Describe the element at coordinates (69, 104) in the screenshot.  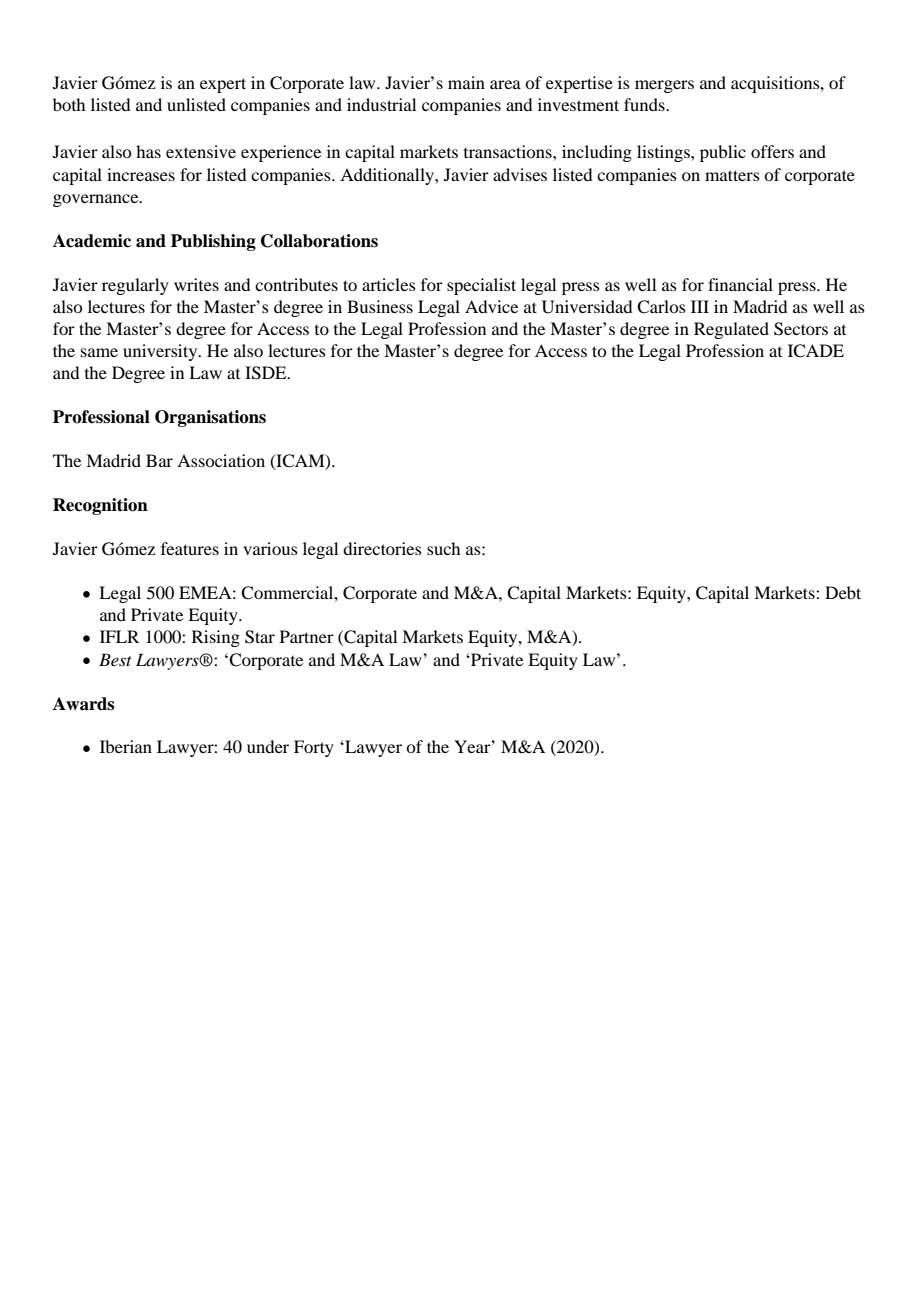
I see `both` at that location.
